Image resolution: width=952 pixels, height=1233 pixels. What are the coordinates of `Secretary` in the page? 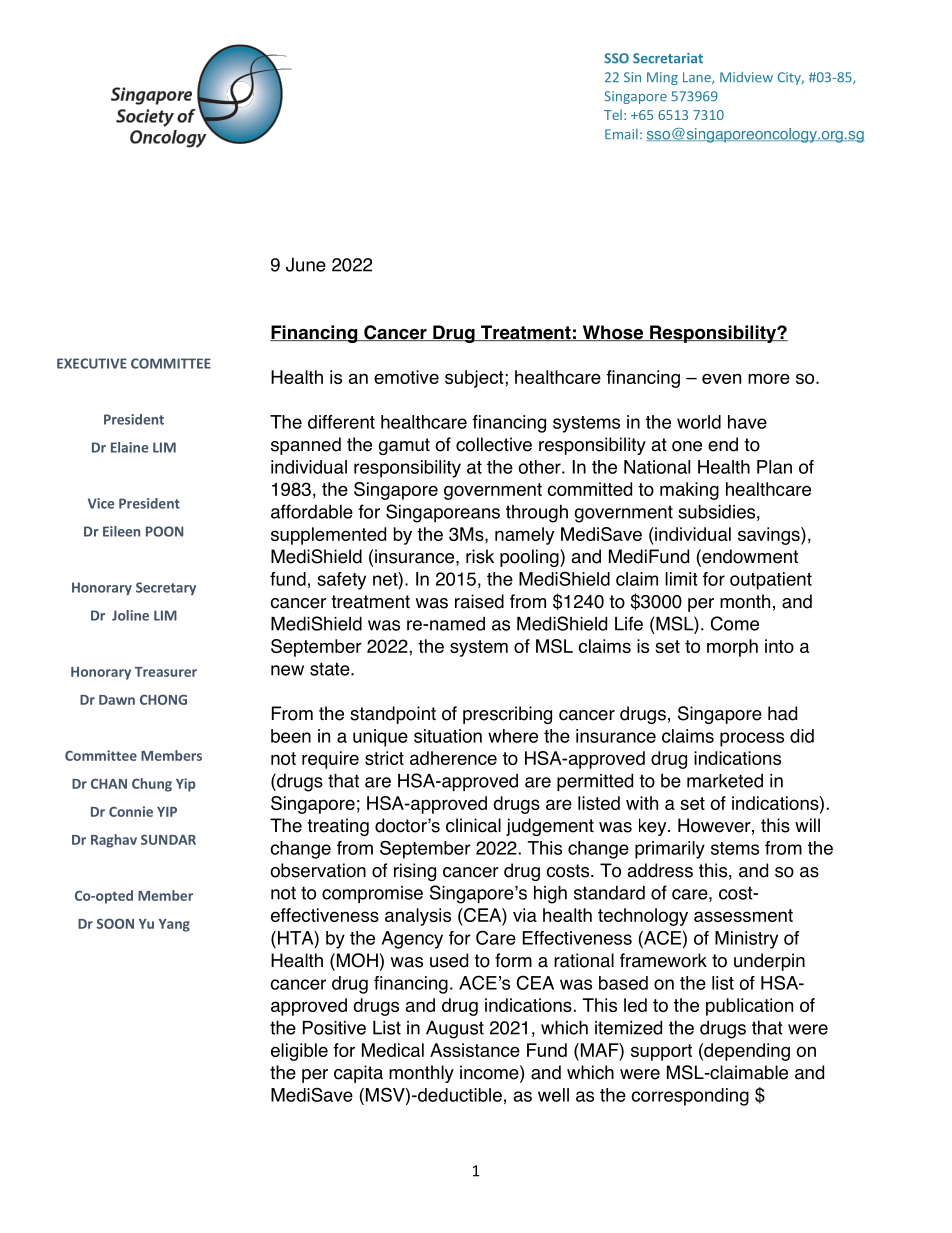 It's located at (166, 588).
